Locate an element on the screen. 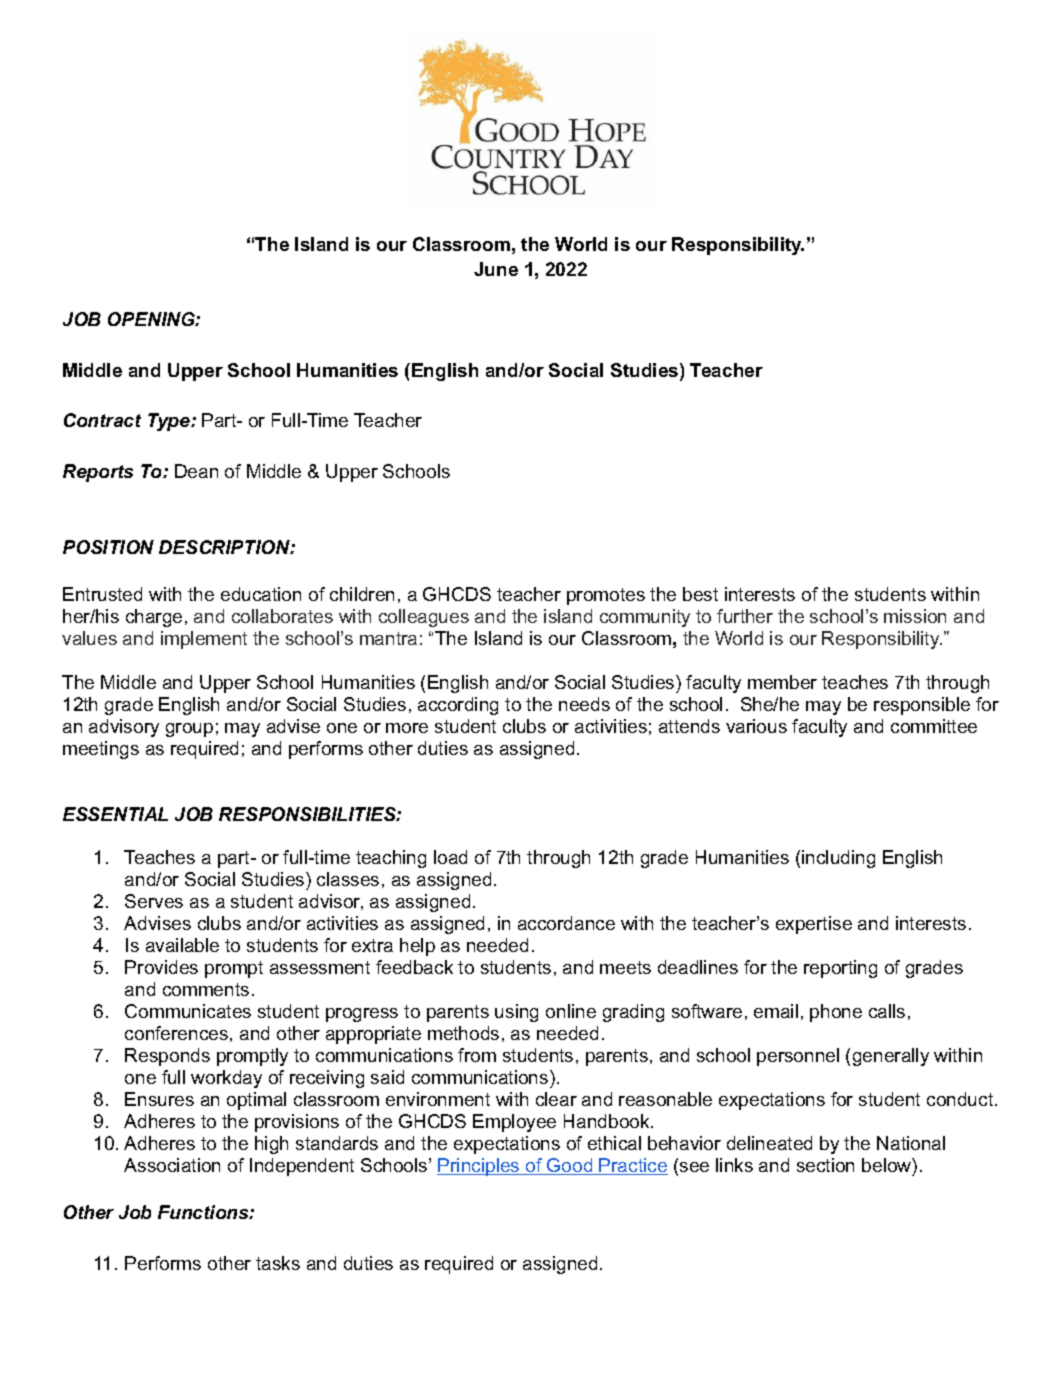 The image size is (1062, 1375). Principles is located at coordinates (479, 1167).
